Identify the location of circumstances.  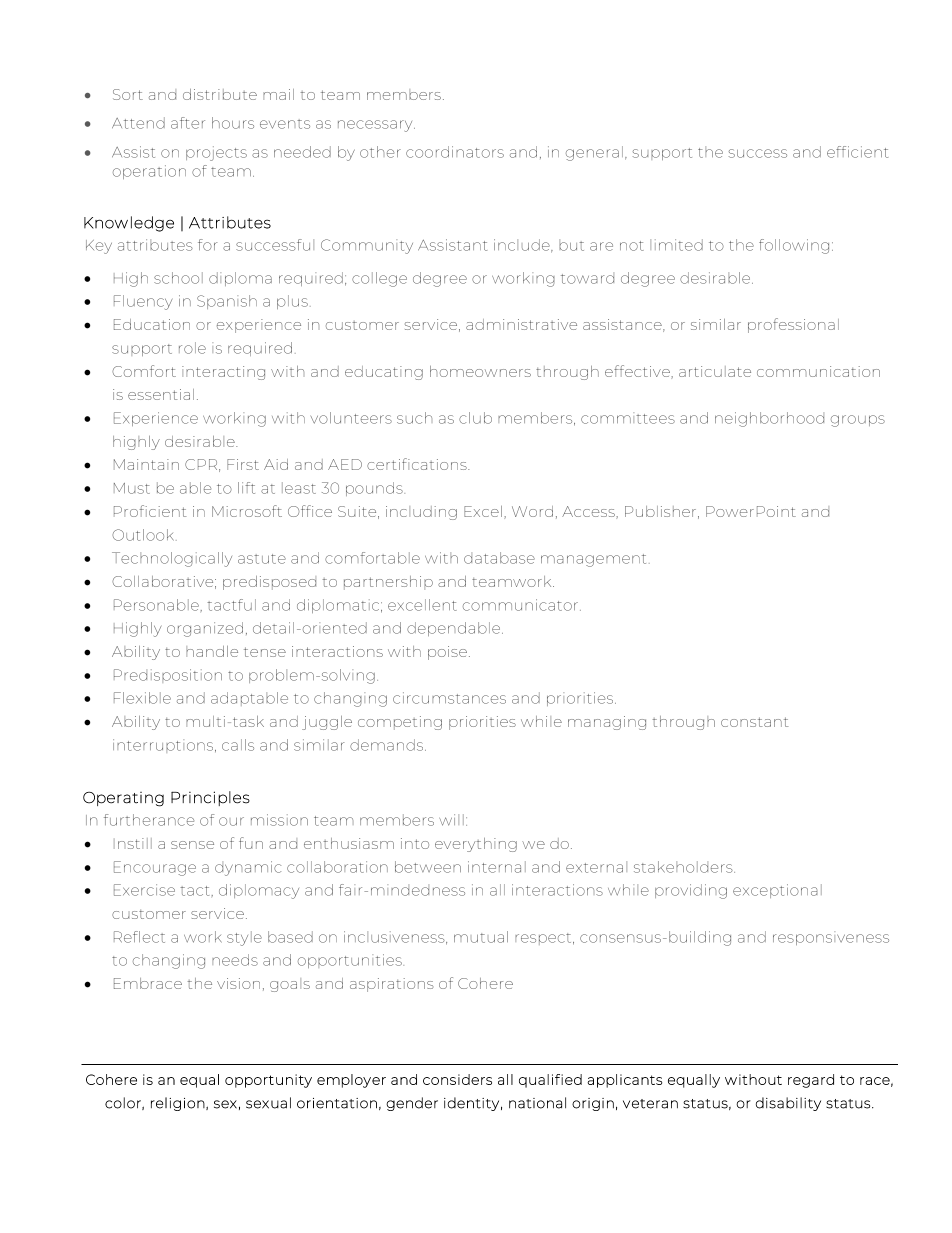
(449, 698).
